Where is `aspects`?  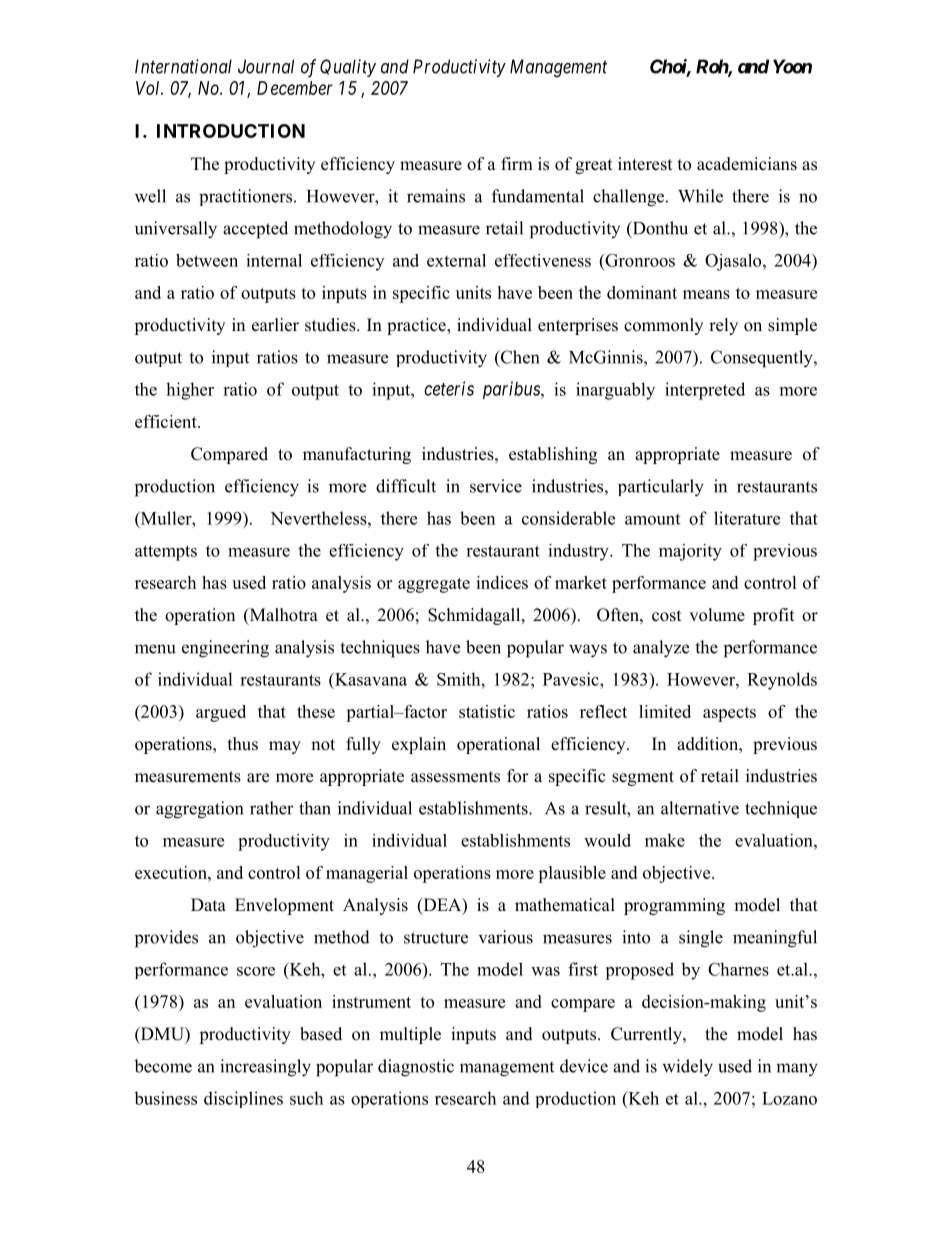
aspects is located at coordinates (729, 714).
